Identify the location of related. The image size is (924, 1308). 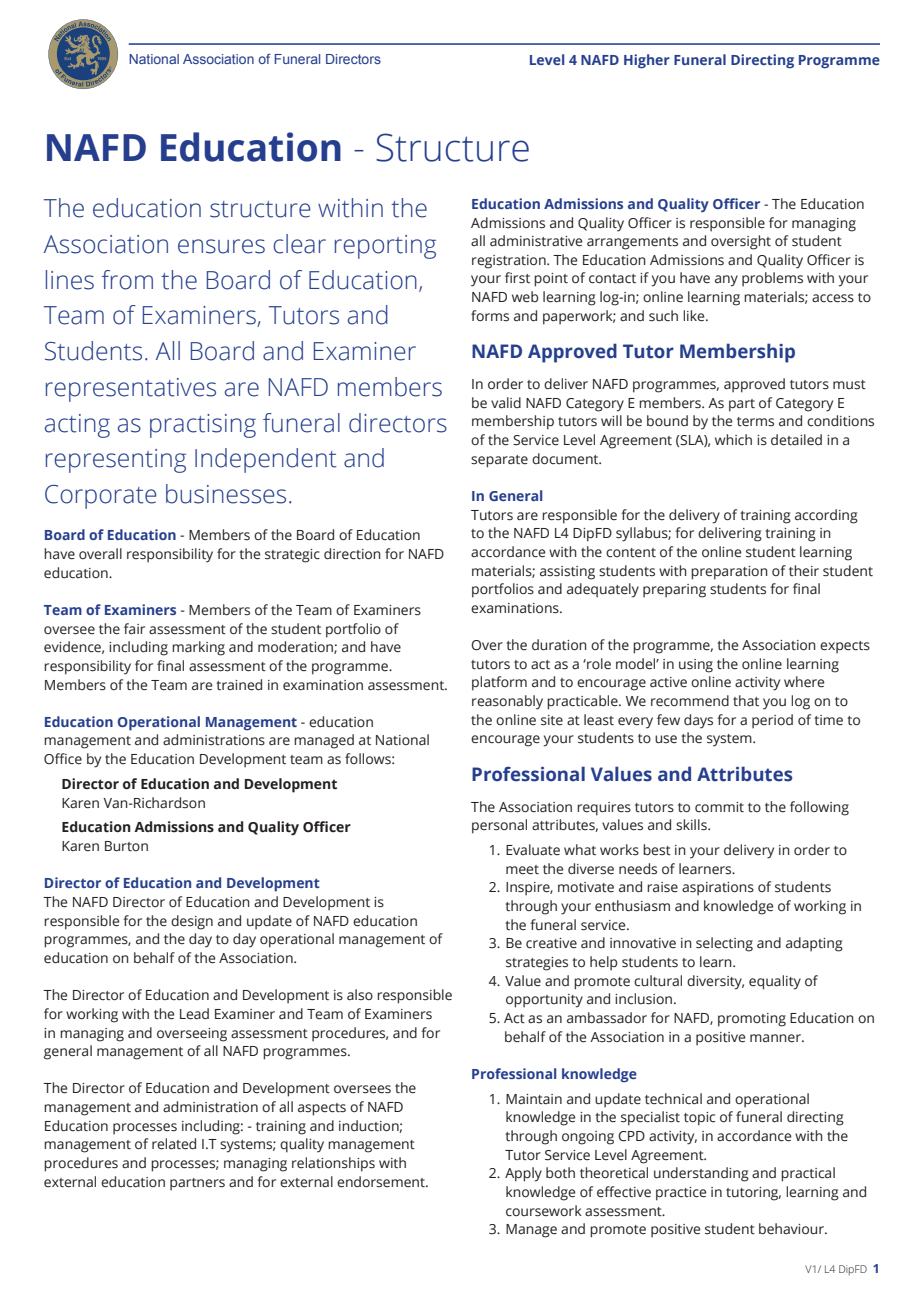
(174, 1144).
